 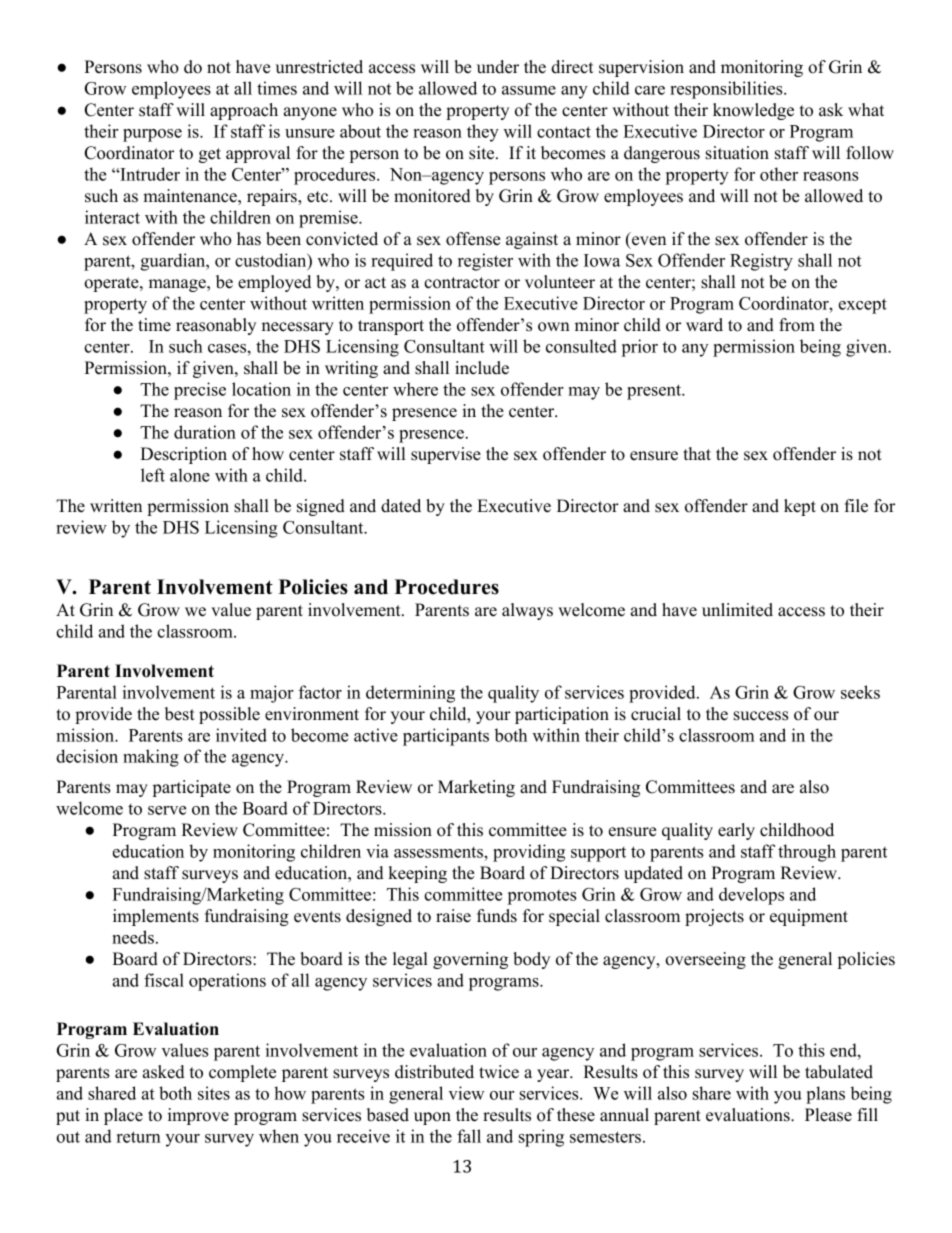 I want to click on making, so click(x=151, y=758).
